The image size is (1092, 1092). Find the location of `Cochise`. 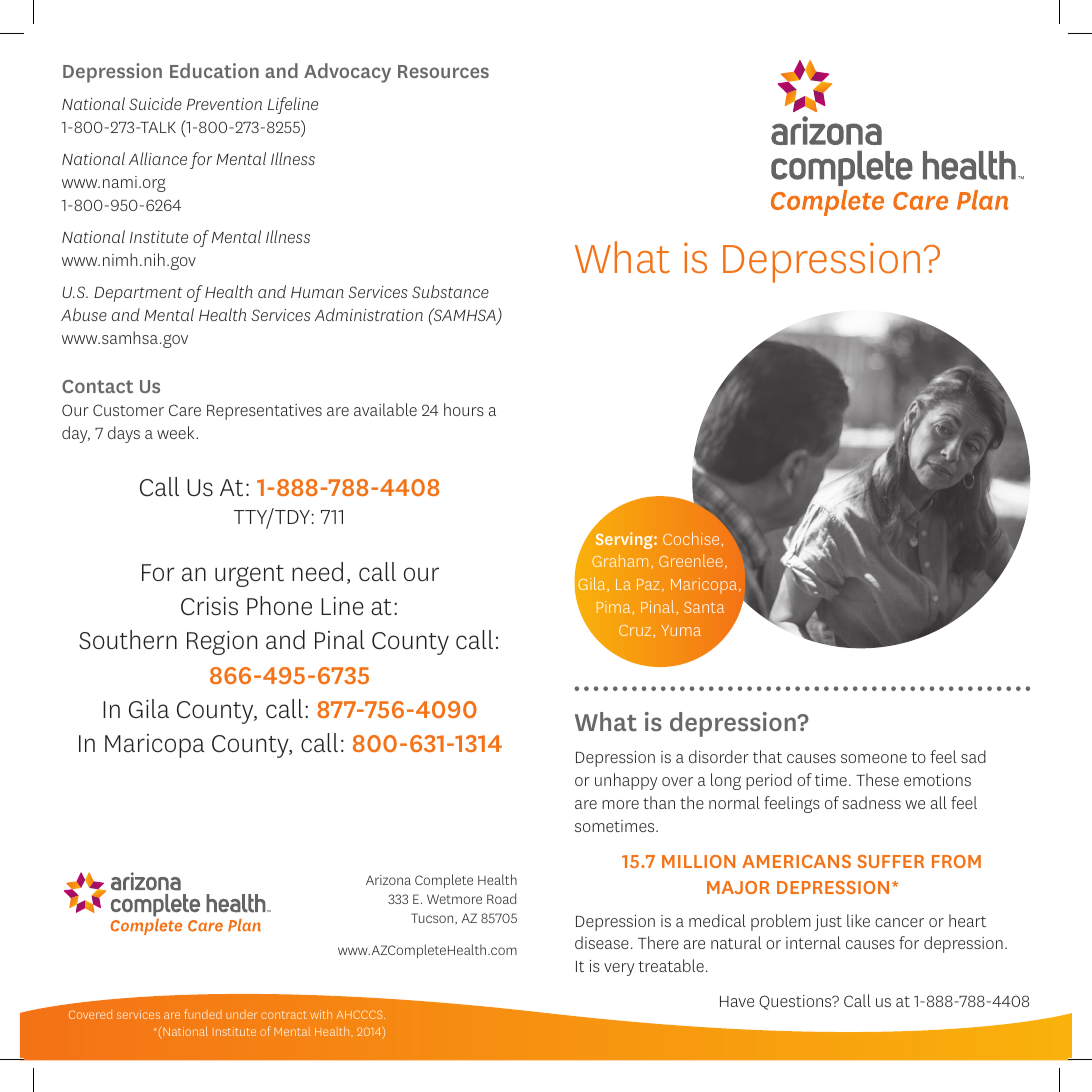

Cochise is located at coordinates (692, 539).
